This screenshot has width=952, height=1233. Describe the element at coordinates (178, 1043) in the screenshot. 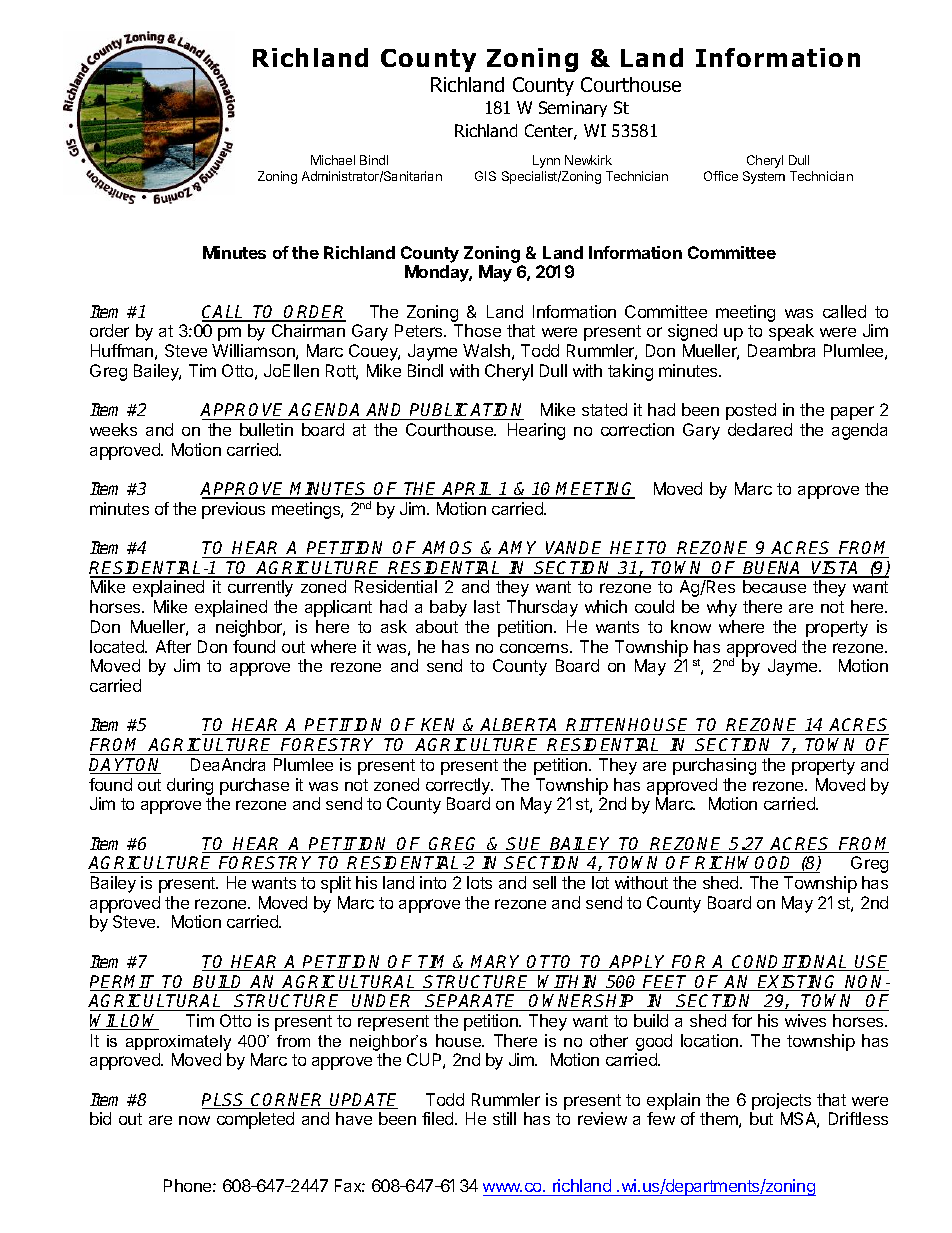

I see `approximately` at that location.
